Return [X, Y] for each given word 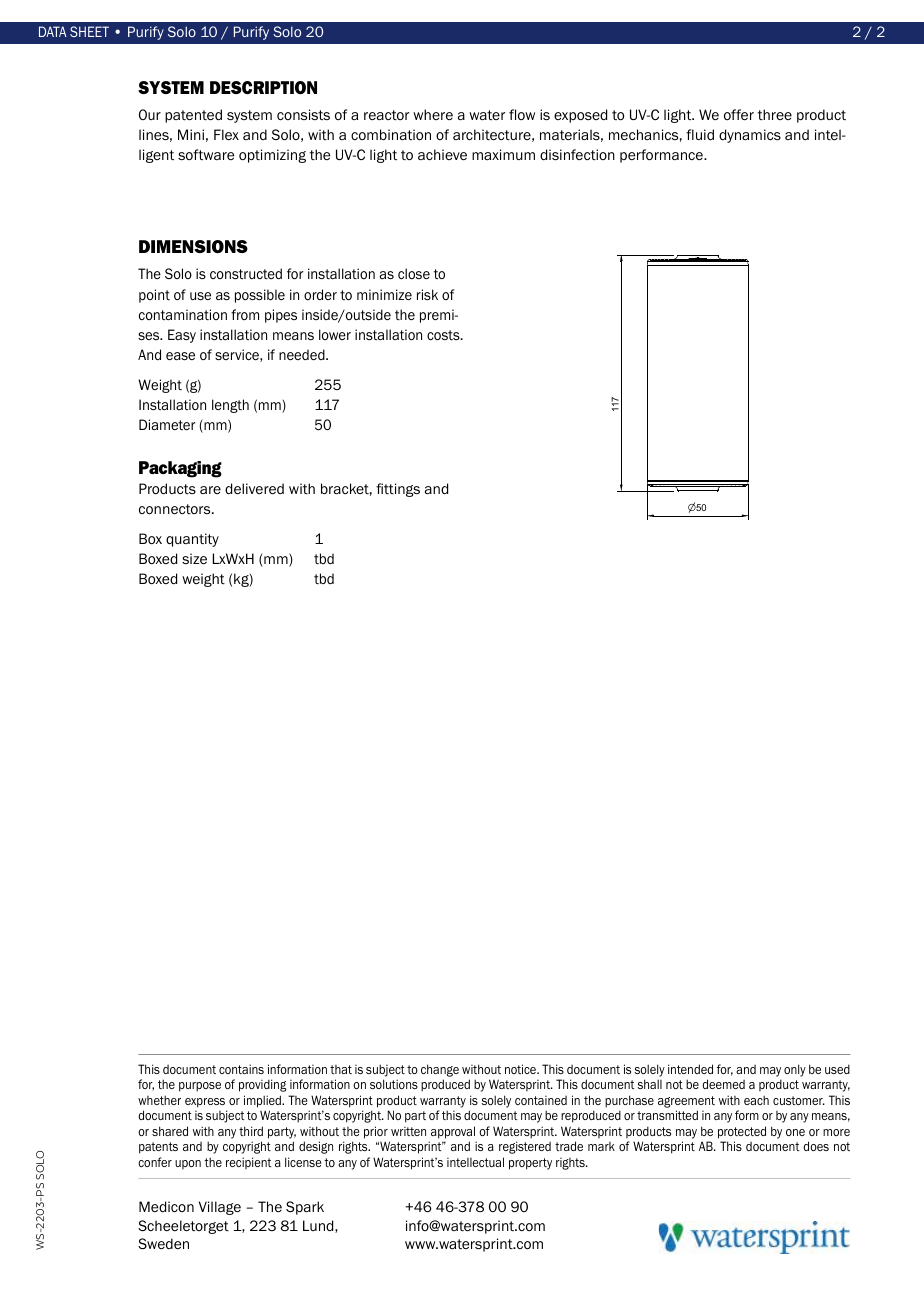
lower [335, 334]
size [194, 559]
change [440, 1070]
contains [241, 1069]
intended [690, 1069]
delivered [254, 489]
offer [739, 115]
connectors [176, 509]
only [795, 1070]
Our [150, 114]
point [154, 296]
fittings [398, 490]
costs [444, 335]
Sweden [163, 1243]
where [433, 114]
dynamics [750, 136]
